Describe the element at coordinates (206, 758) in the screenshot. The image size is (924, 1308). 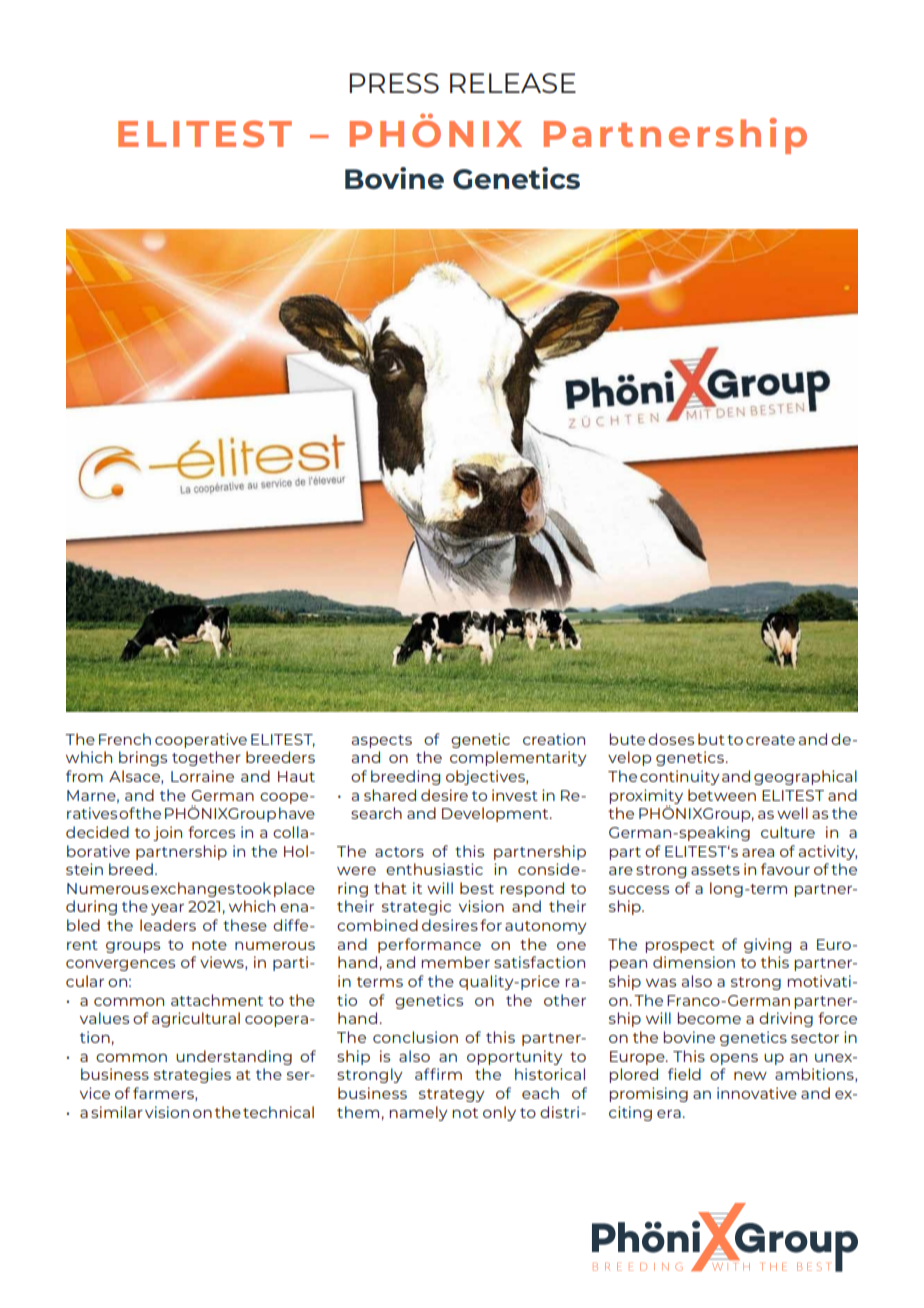
I see `together` at that location.
